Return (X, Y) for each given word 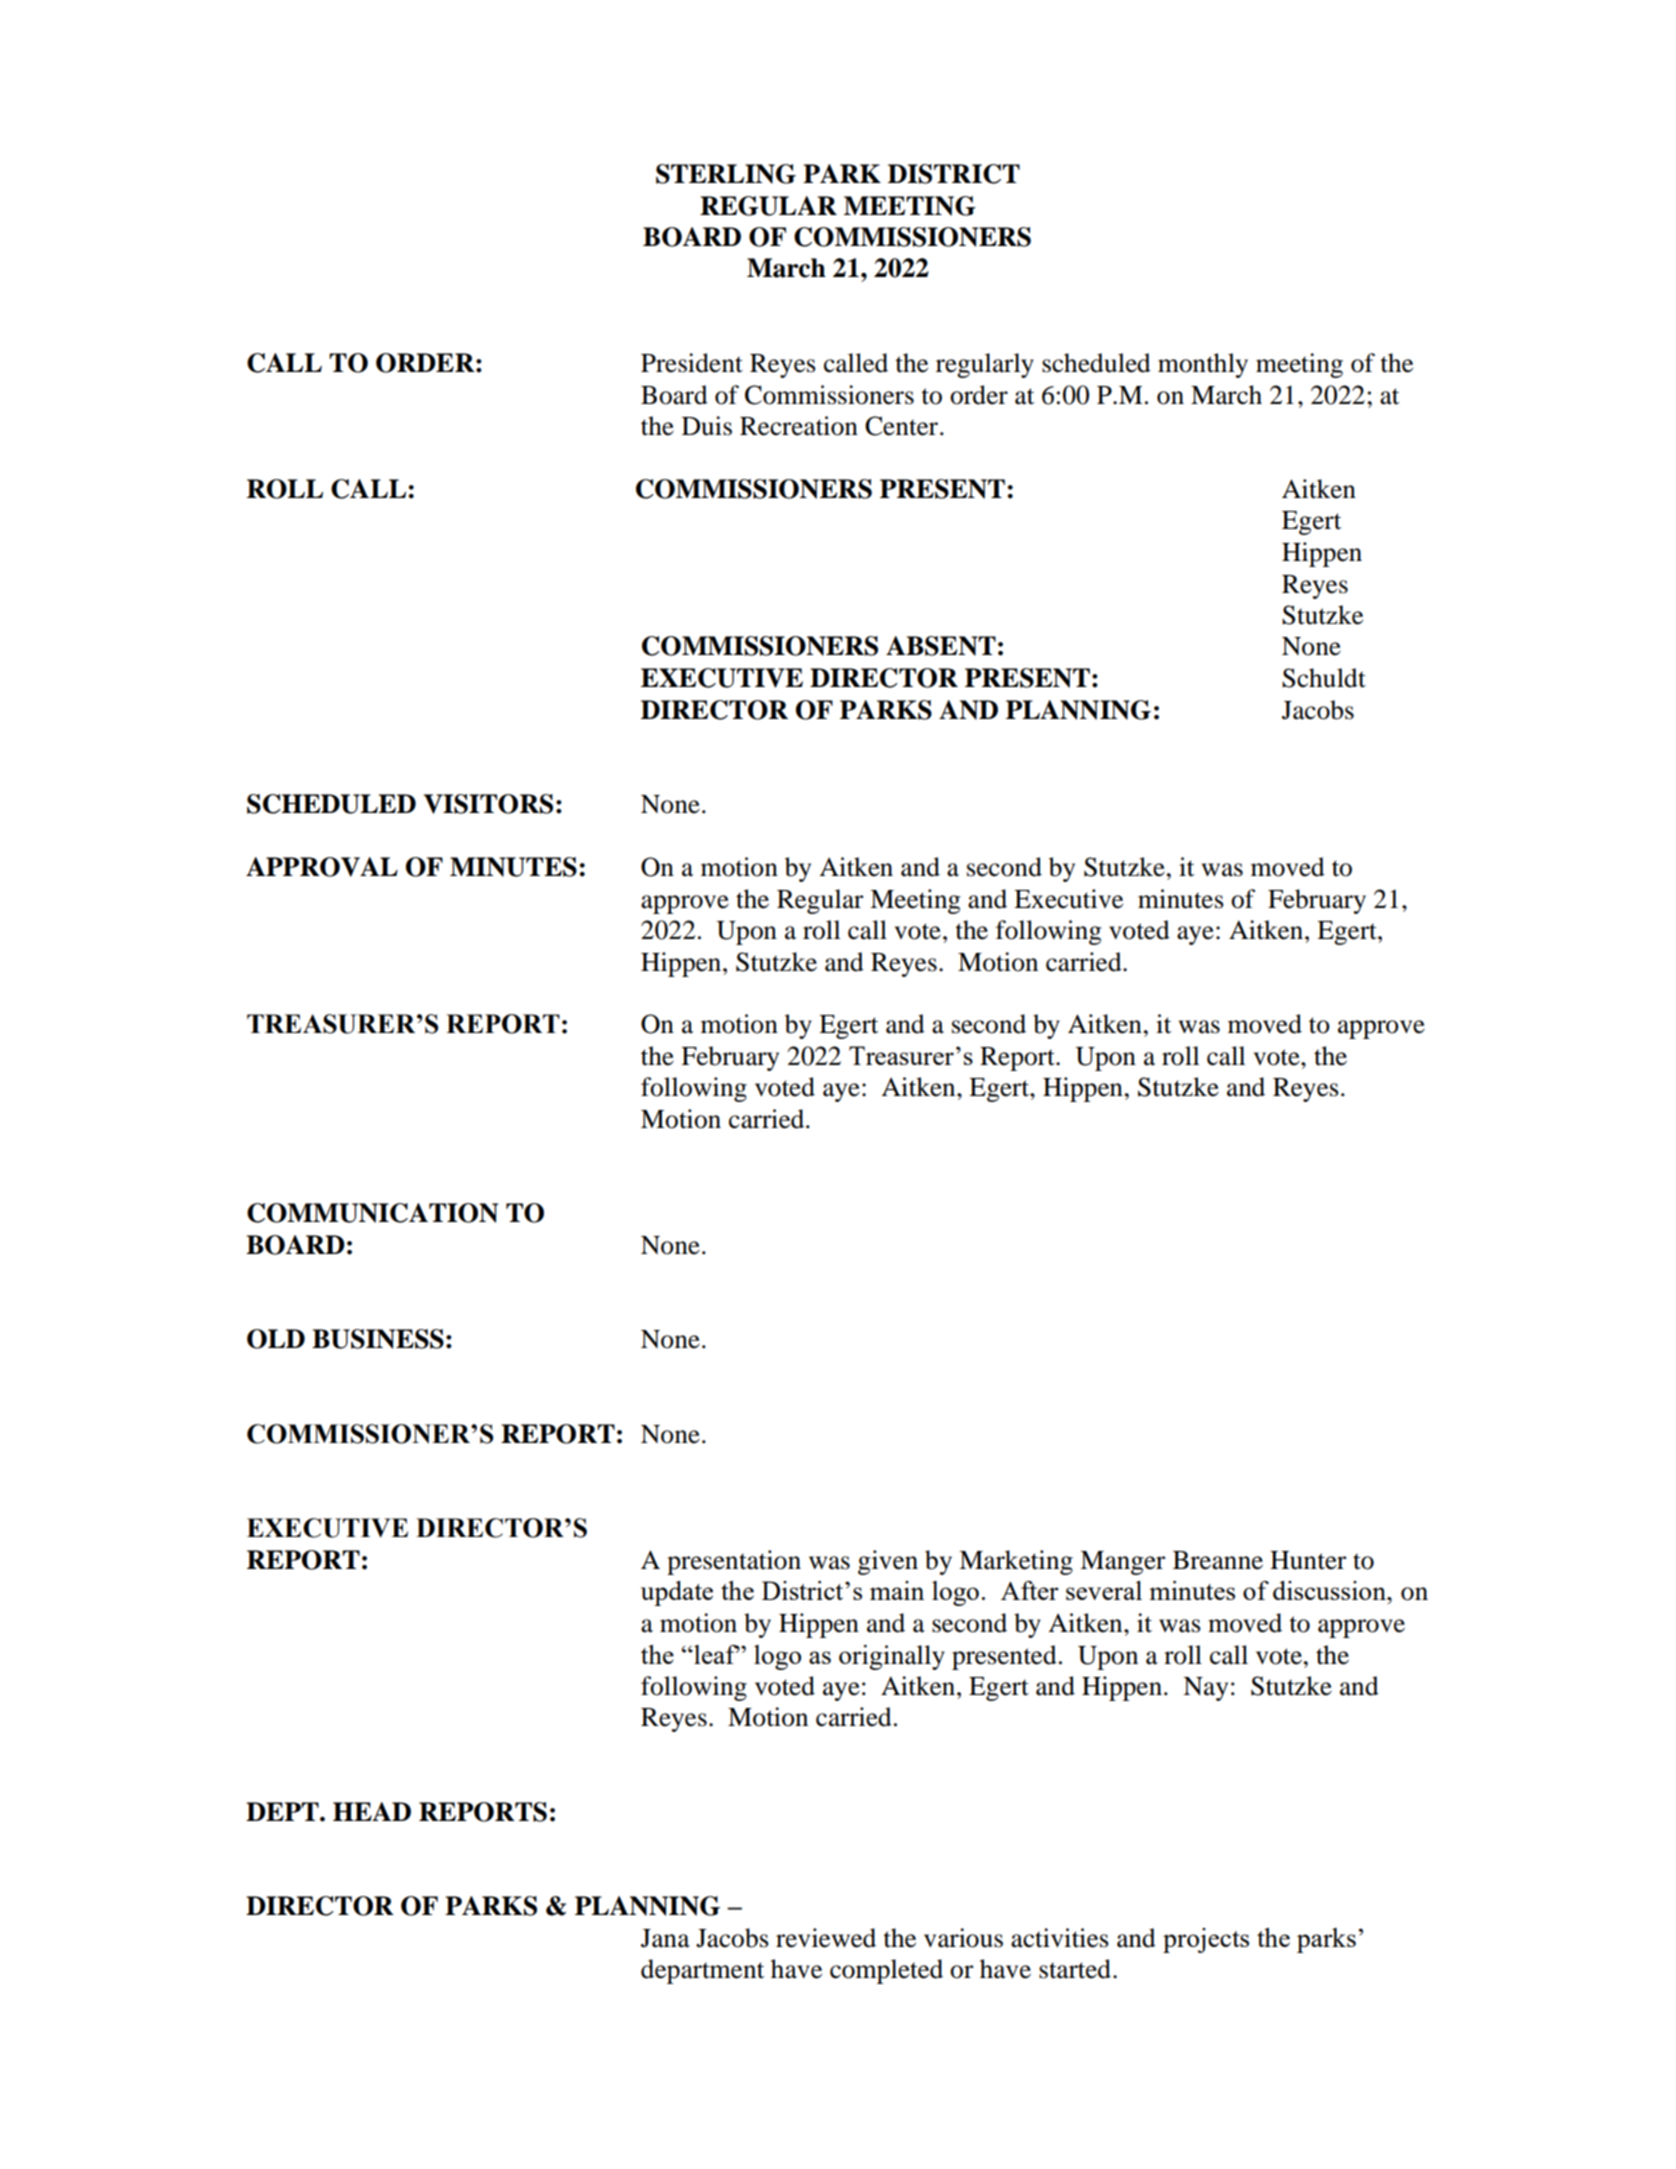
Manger (1122, 1563)
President (692, 363)
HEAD (372, 1811)
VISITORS (488, 804)
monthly (1203, 365)
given (888, 1562)
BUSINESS (378, 1339)
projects (1206, 1940)
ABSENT (941, 646)
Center (903, 426)
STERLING (726, 174)
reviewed (826, 1938)
